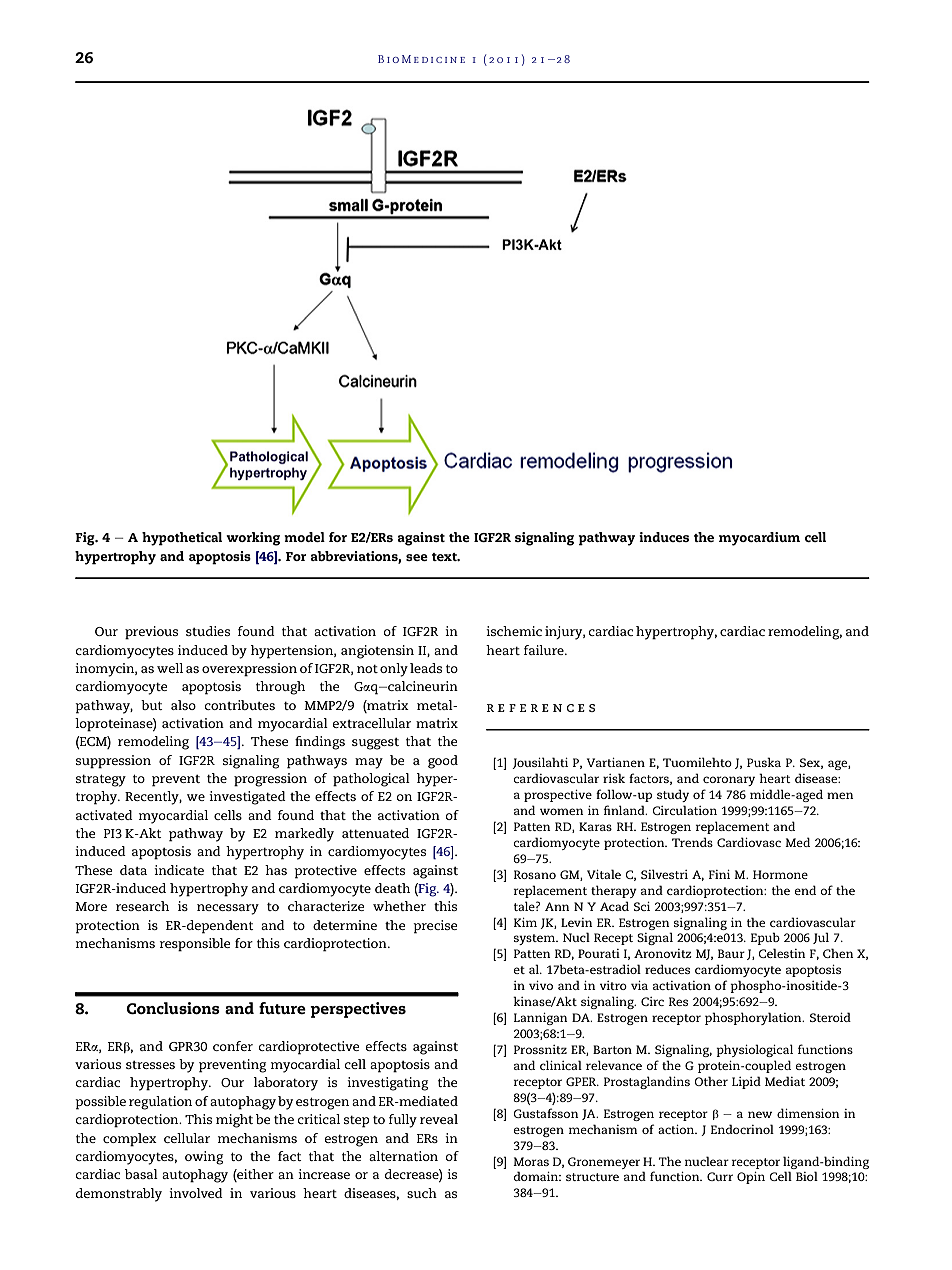 The width and height of the document is (952, 1270). I want to click on Fini, so click(719, 874).
